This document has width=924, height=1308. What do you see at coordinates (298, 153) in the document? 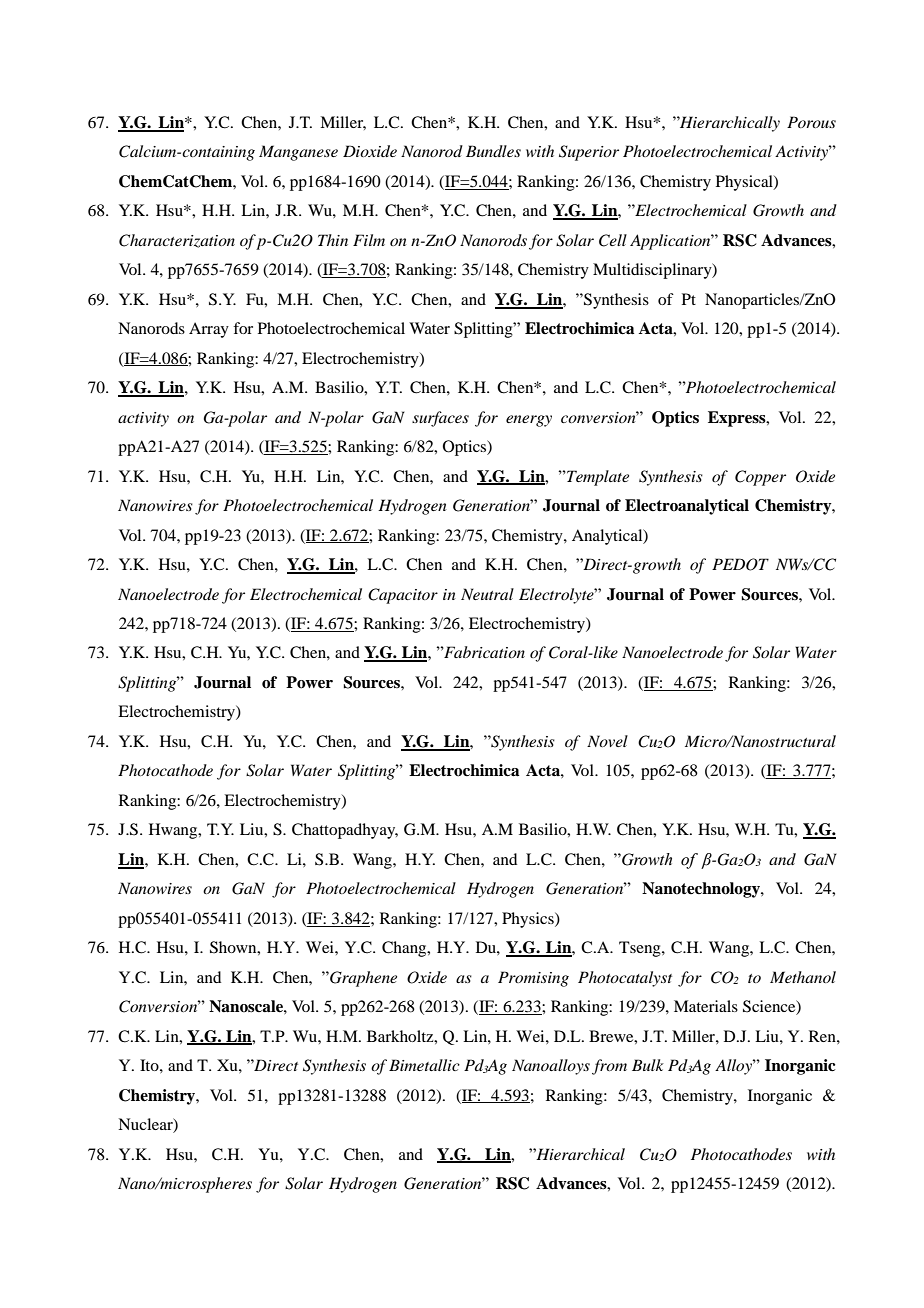
I see `Manganese` at bounding box center [298, 153].
